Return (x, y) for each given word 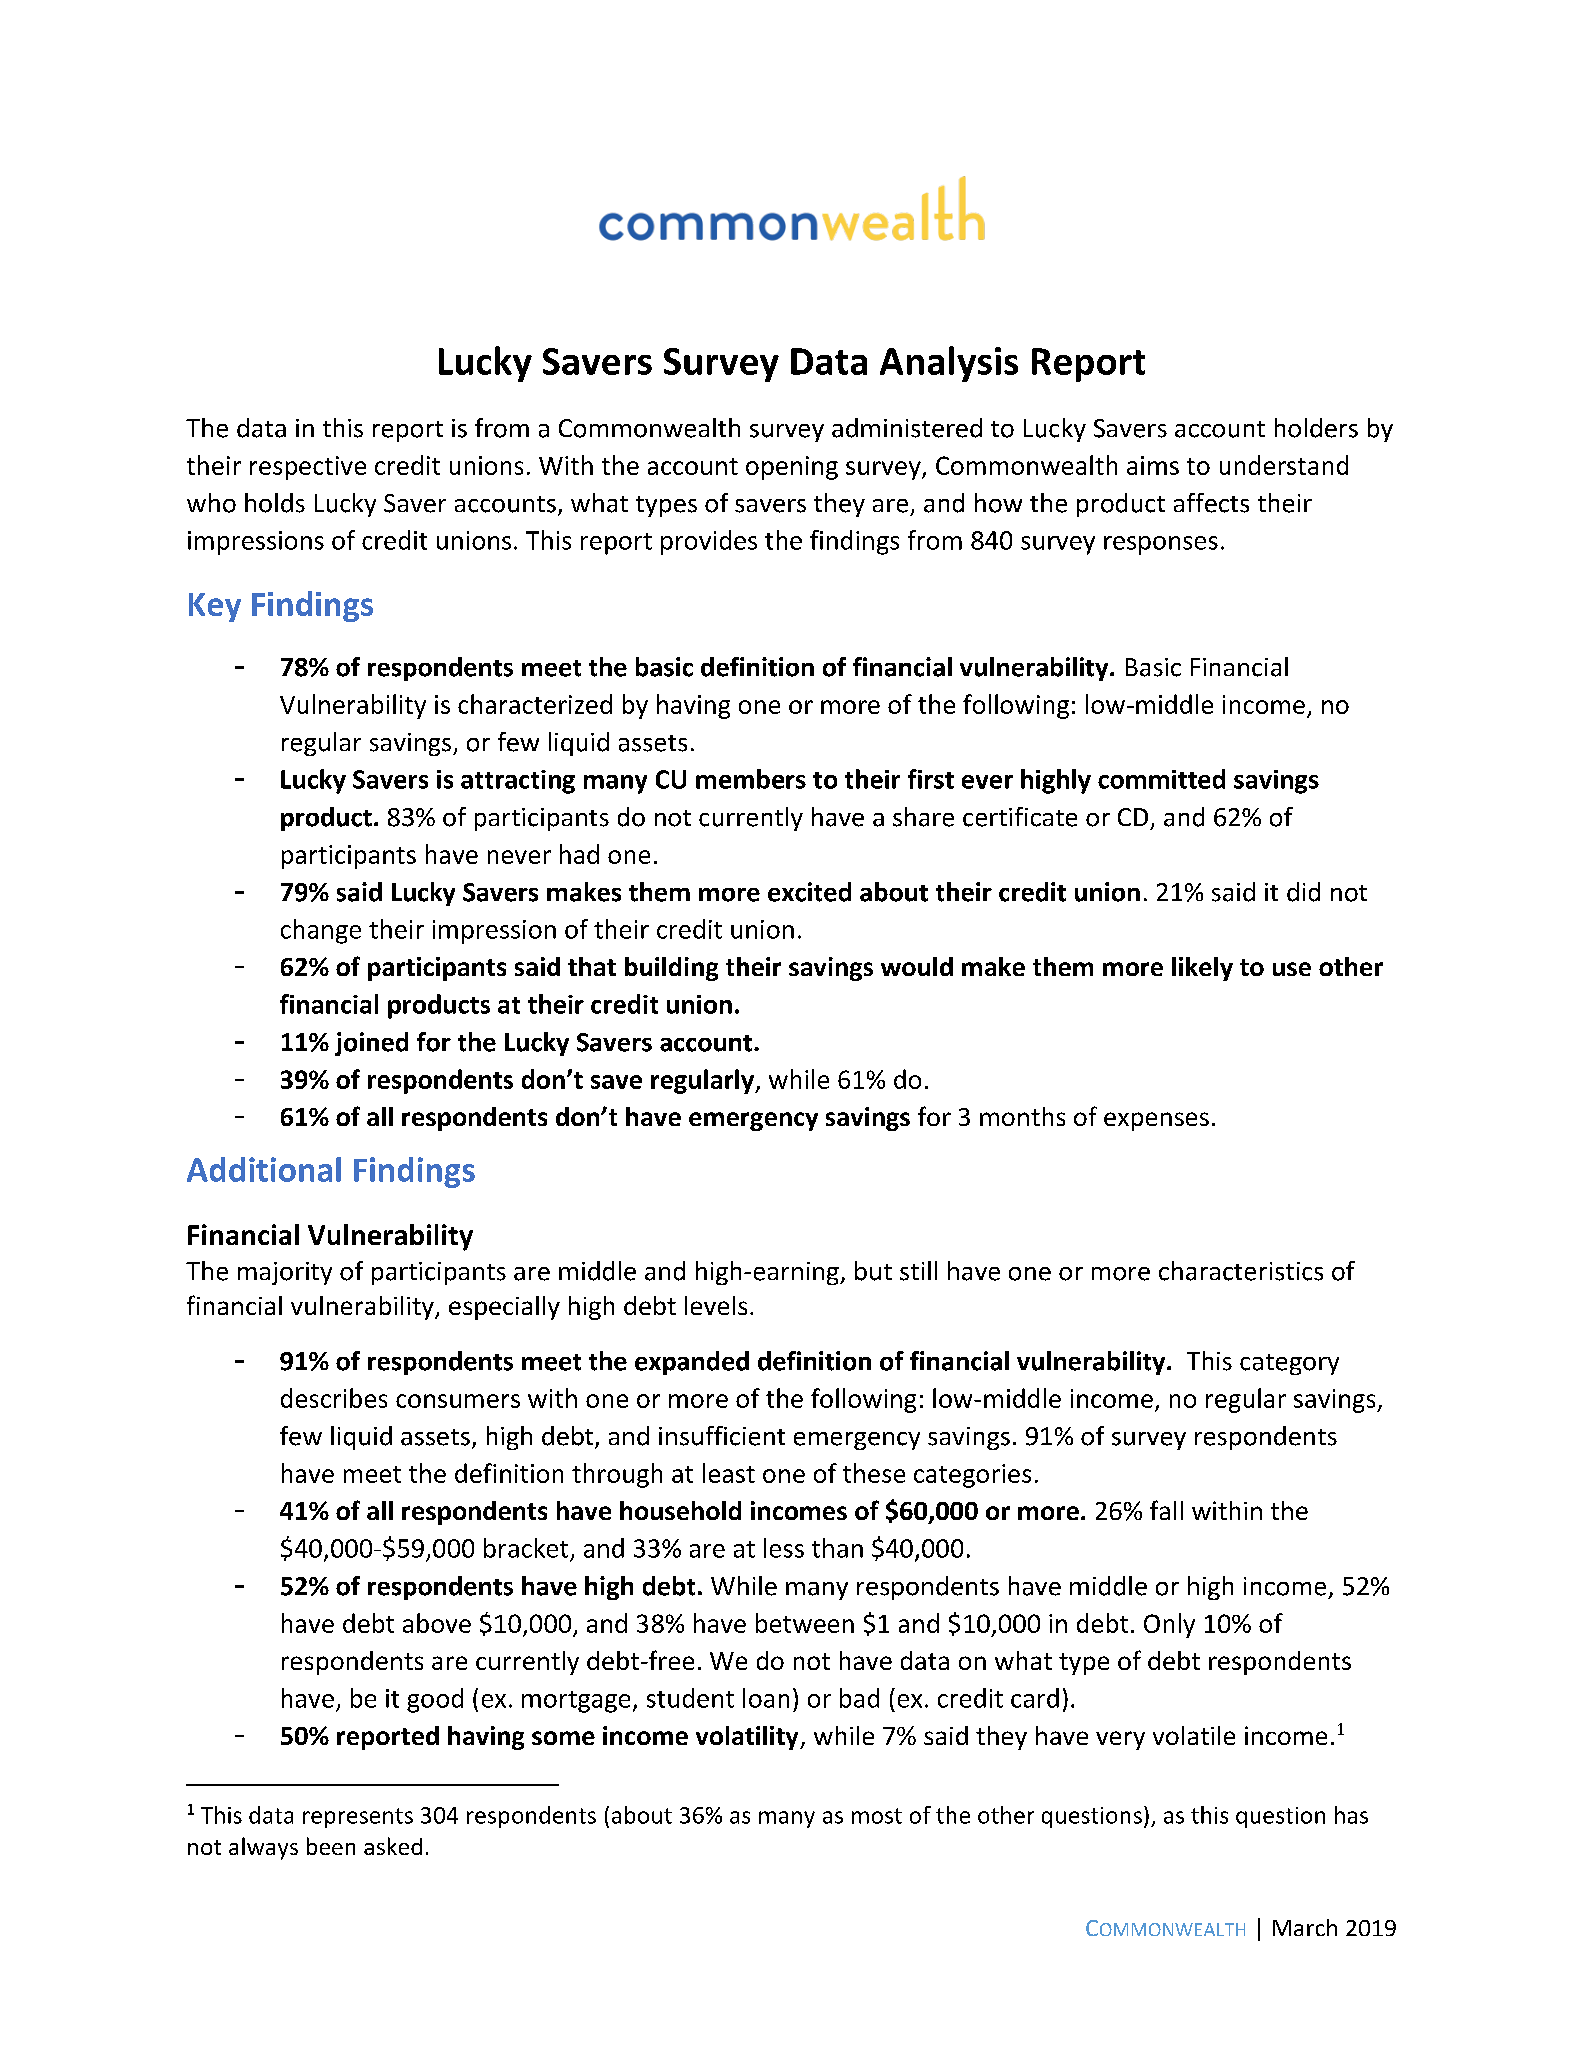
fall (1166, 1510)
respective (308, 468)
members (751, 779)
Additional (264, 1169)
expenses (1156, 1121)
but (873, 1271)
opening (792, 468)
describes (334, 1398)
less (784, 1548)
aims (1153, 465)
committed (1161, 779)
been (331, 1846)
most (877, 1816)
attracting (518, 782)
